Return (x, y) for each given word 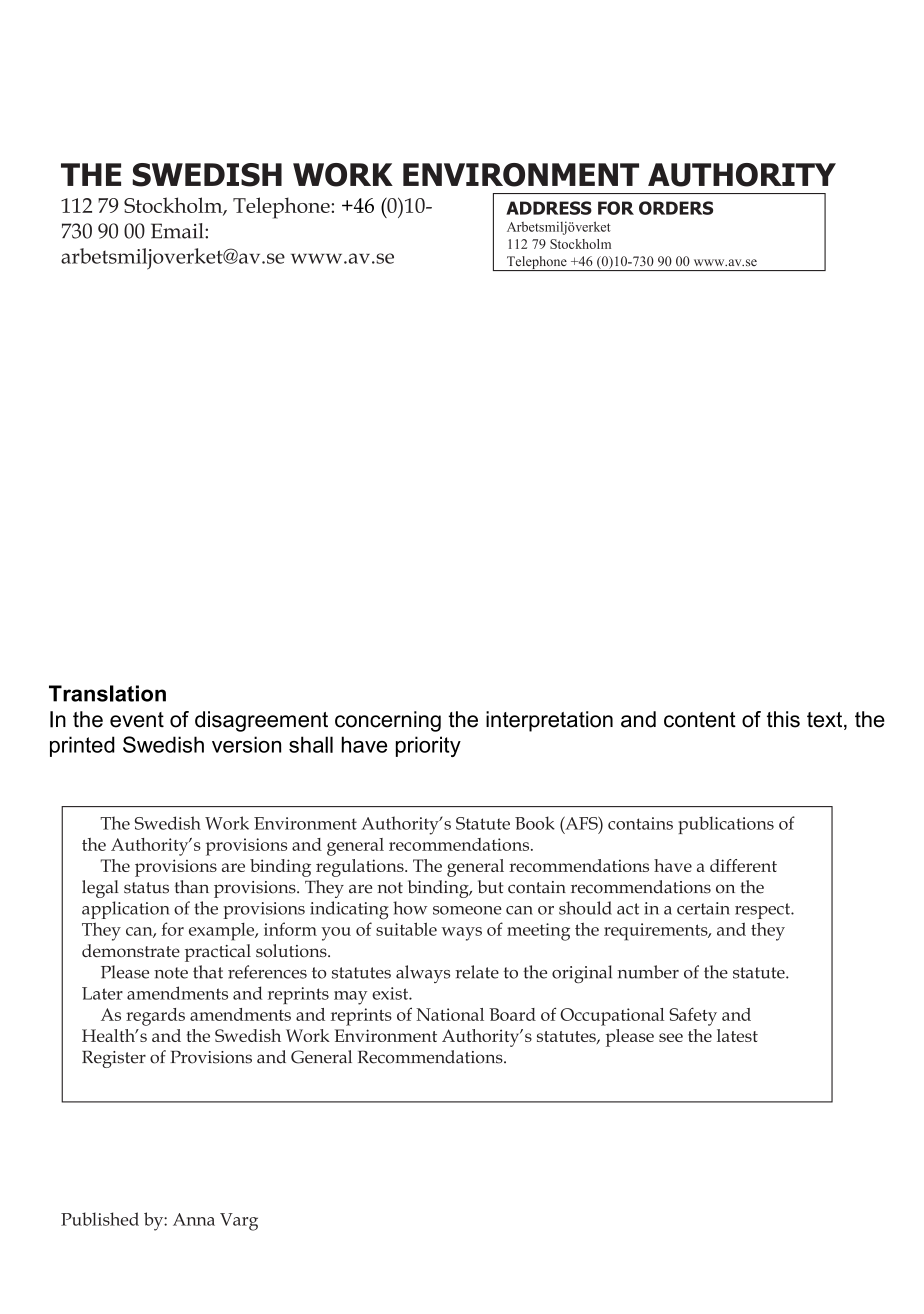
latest (737, 1035)
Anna (194, 1219)
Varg (239, 1222)
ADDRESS (549, 208)
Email (178, 231)
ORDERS (676, 208)
